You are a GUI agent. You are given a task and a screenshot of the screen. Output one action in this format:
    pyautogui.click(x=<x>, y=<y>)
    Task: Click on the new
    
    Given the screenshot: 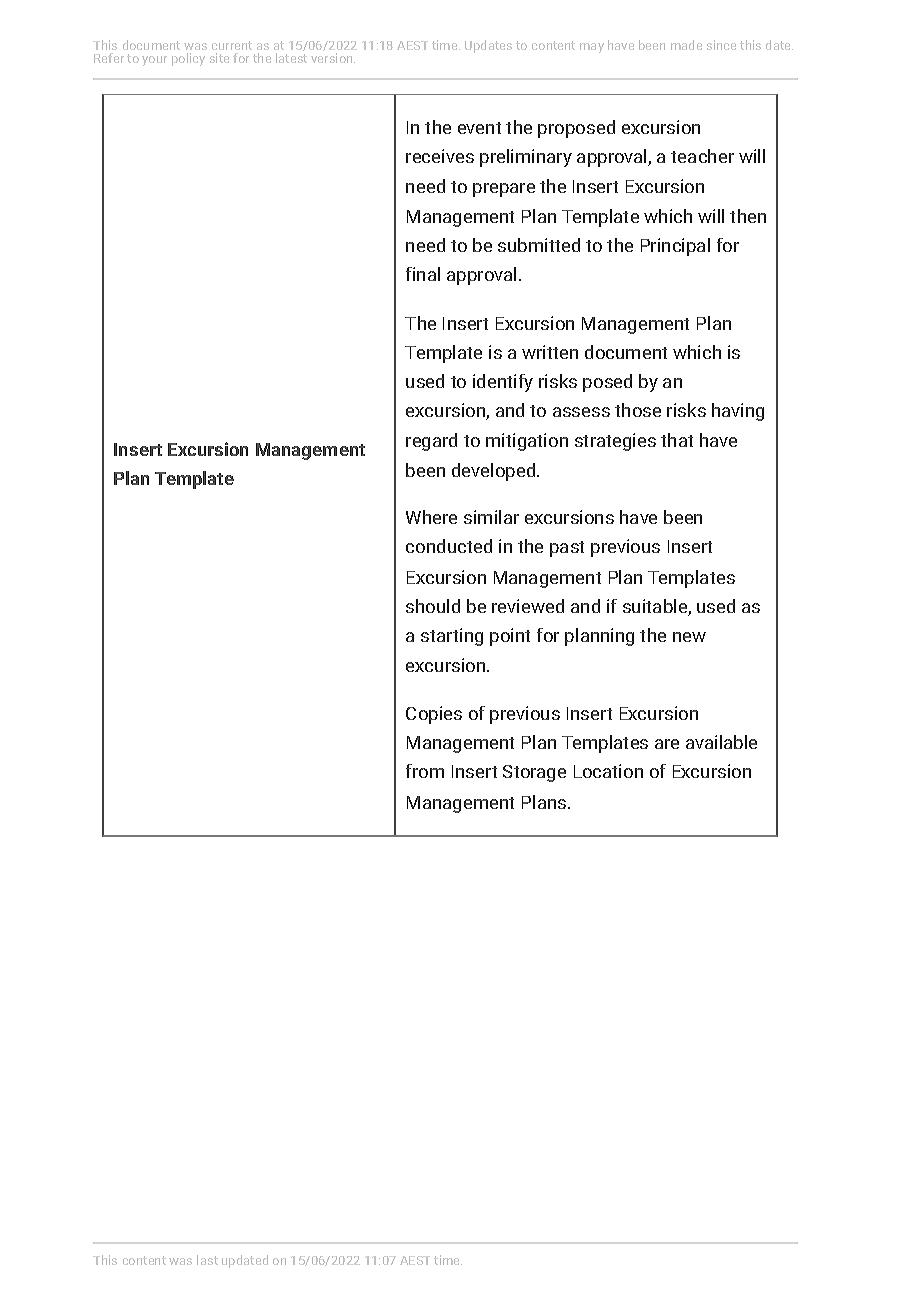 What is the action you would take?
    pyautogui.click(x=689, y=637)
